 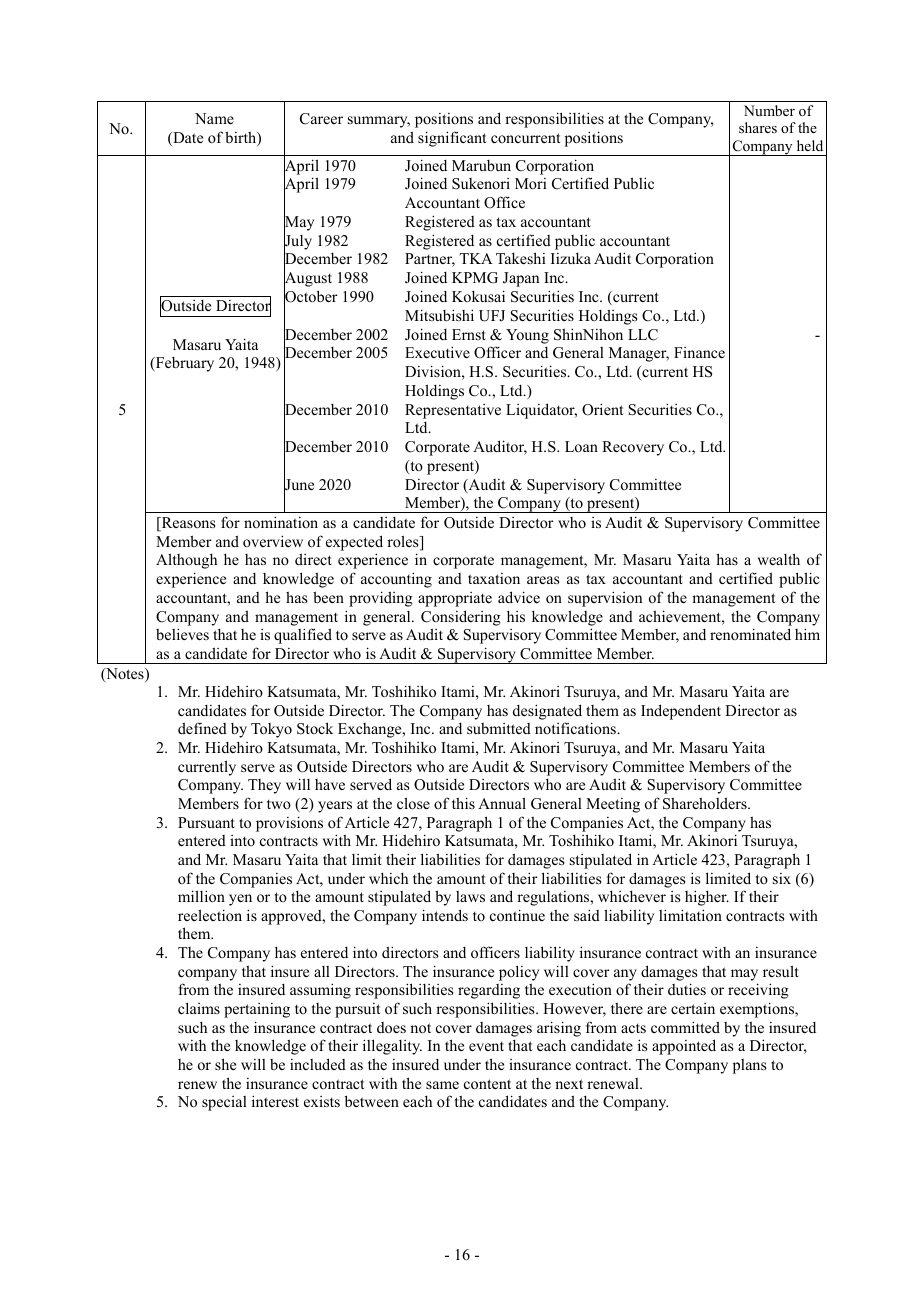 I want to click on October, so click(x=311, y=297).
